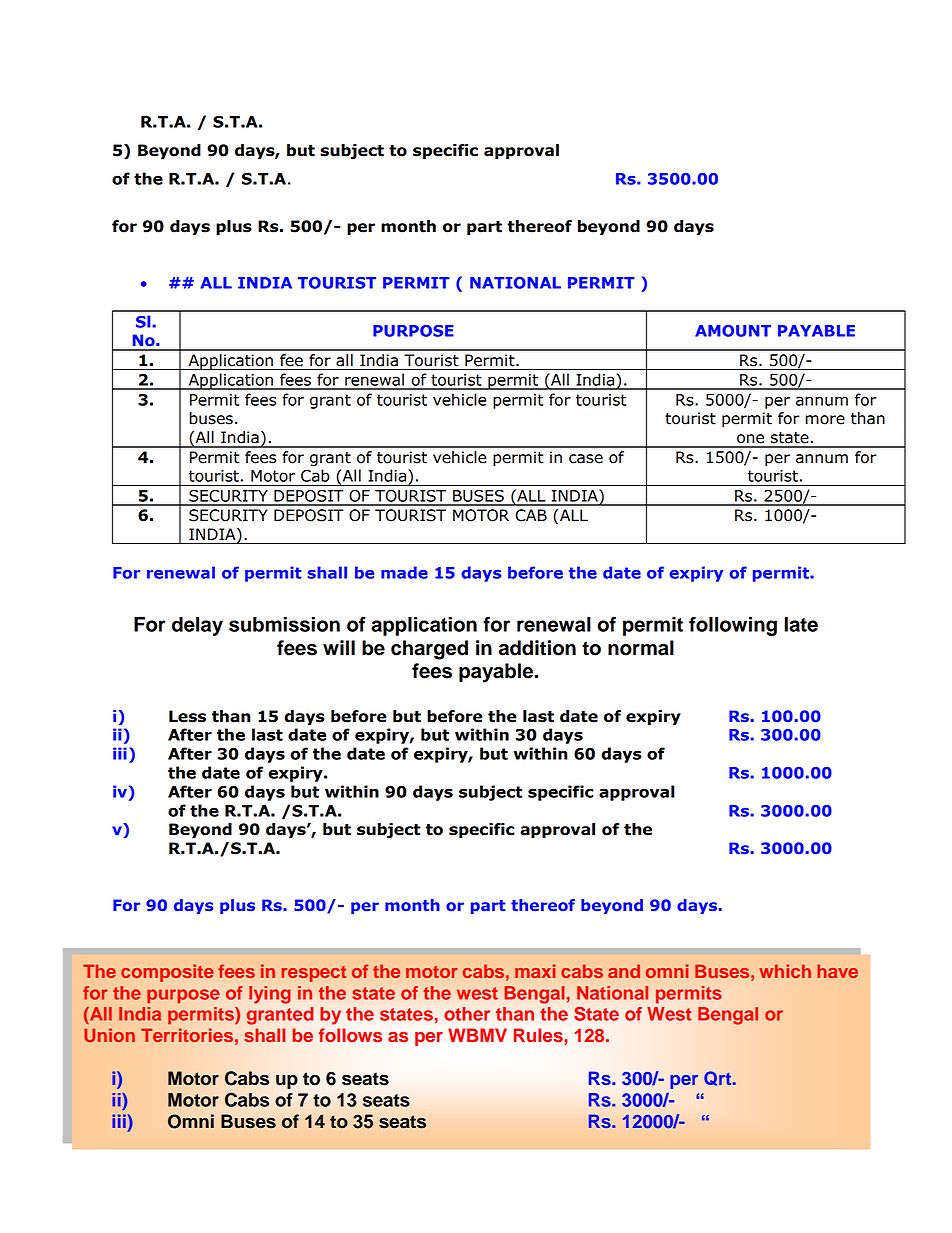  What do you see at coordinates (270, 995) in the screenshot?
I see `lying` at bounding box center [270, 995].
